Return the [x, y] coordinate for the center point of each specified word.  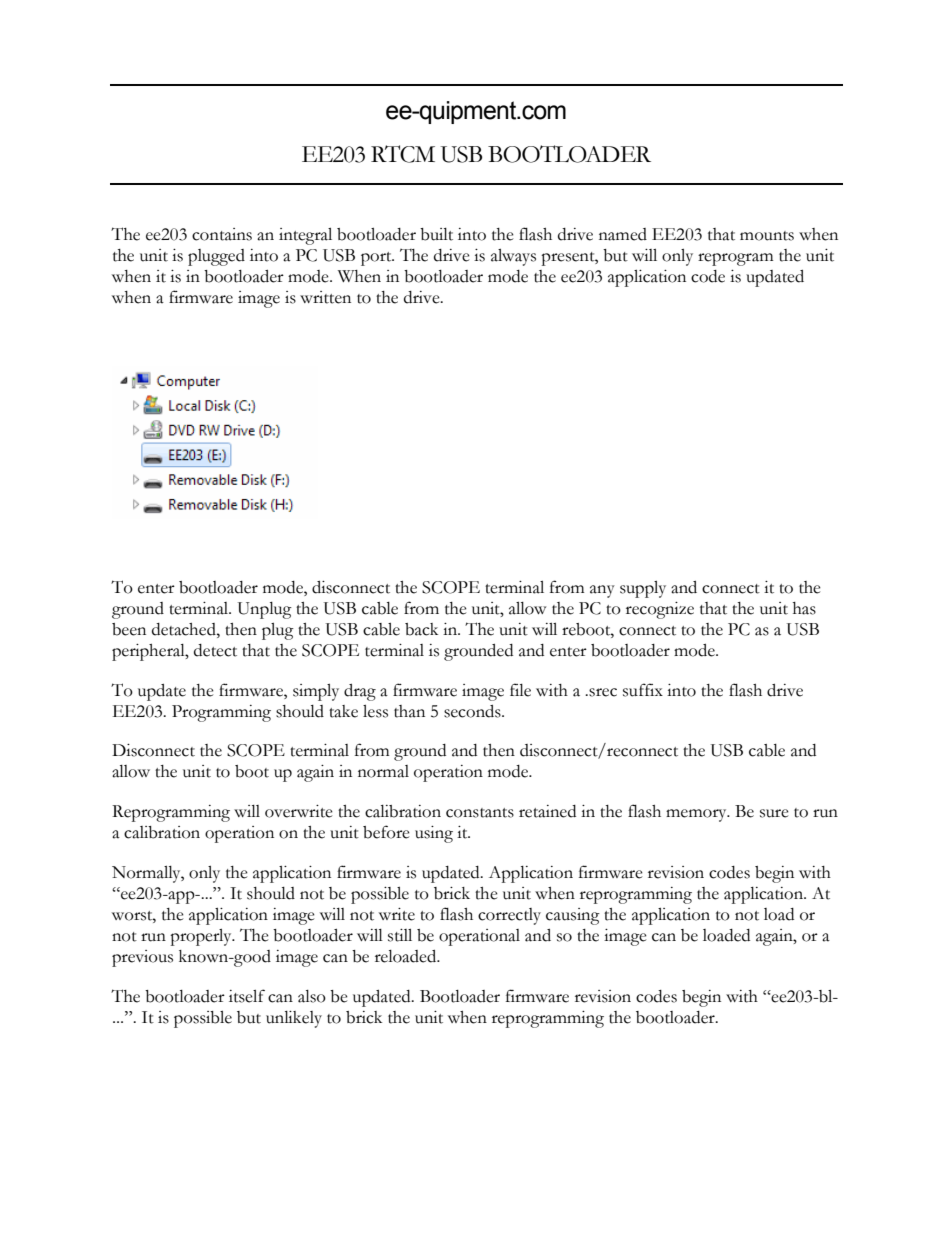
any [602, 591]
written [325, 297]
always [513, 257]
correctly [509, 916]
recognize [660, 610]
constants [480, 813]
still [400, 935]
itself [247, 996]
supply [643, 589]
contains [222, 234]
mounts [767, 236]
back [421, 629]
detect [215, 650]
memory [697, 815]
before [386, 832]
